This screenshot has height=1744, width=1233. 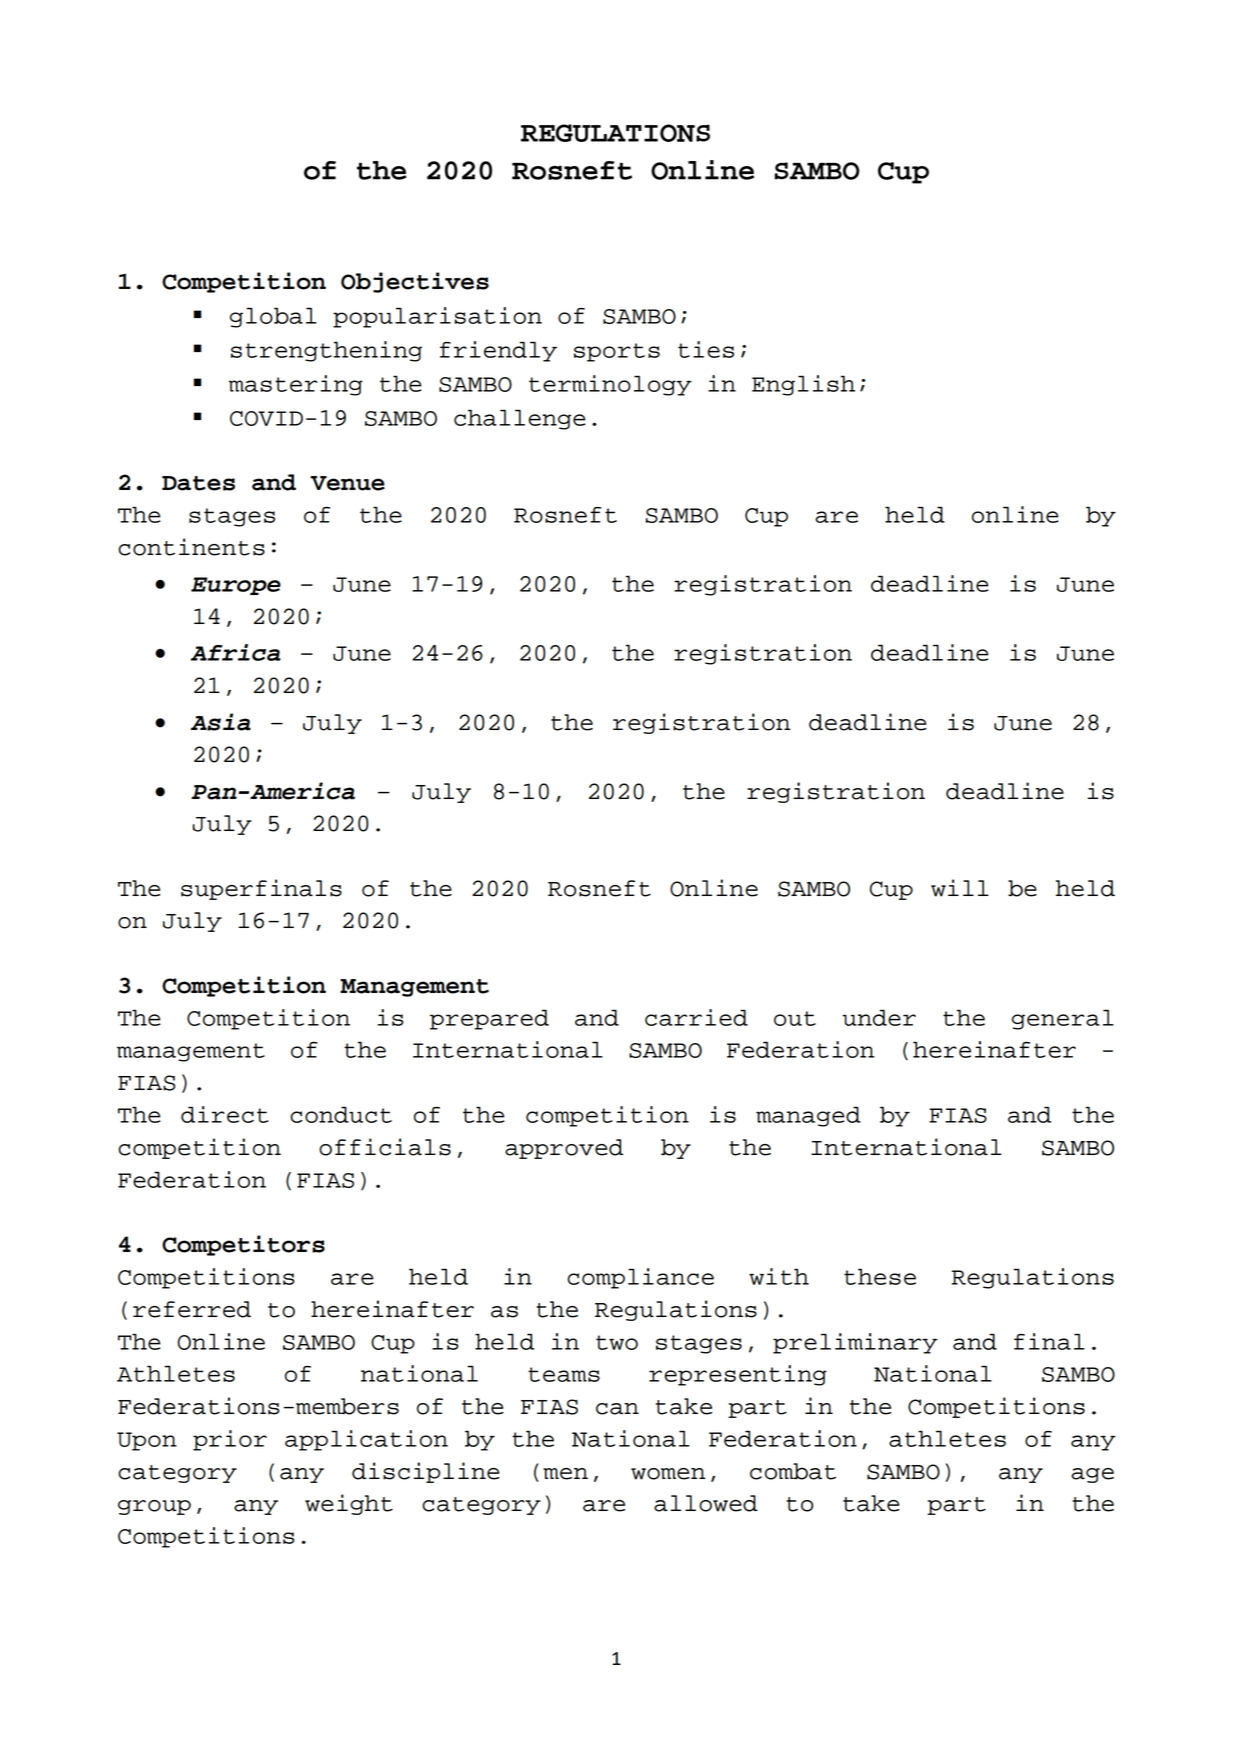 What do you see at coordinates (221, 722) in the screenshot?
I see `Asia` at bounding box center [221, 722].
